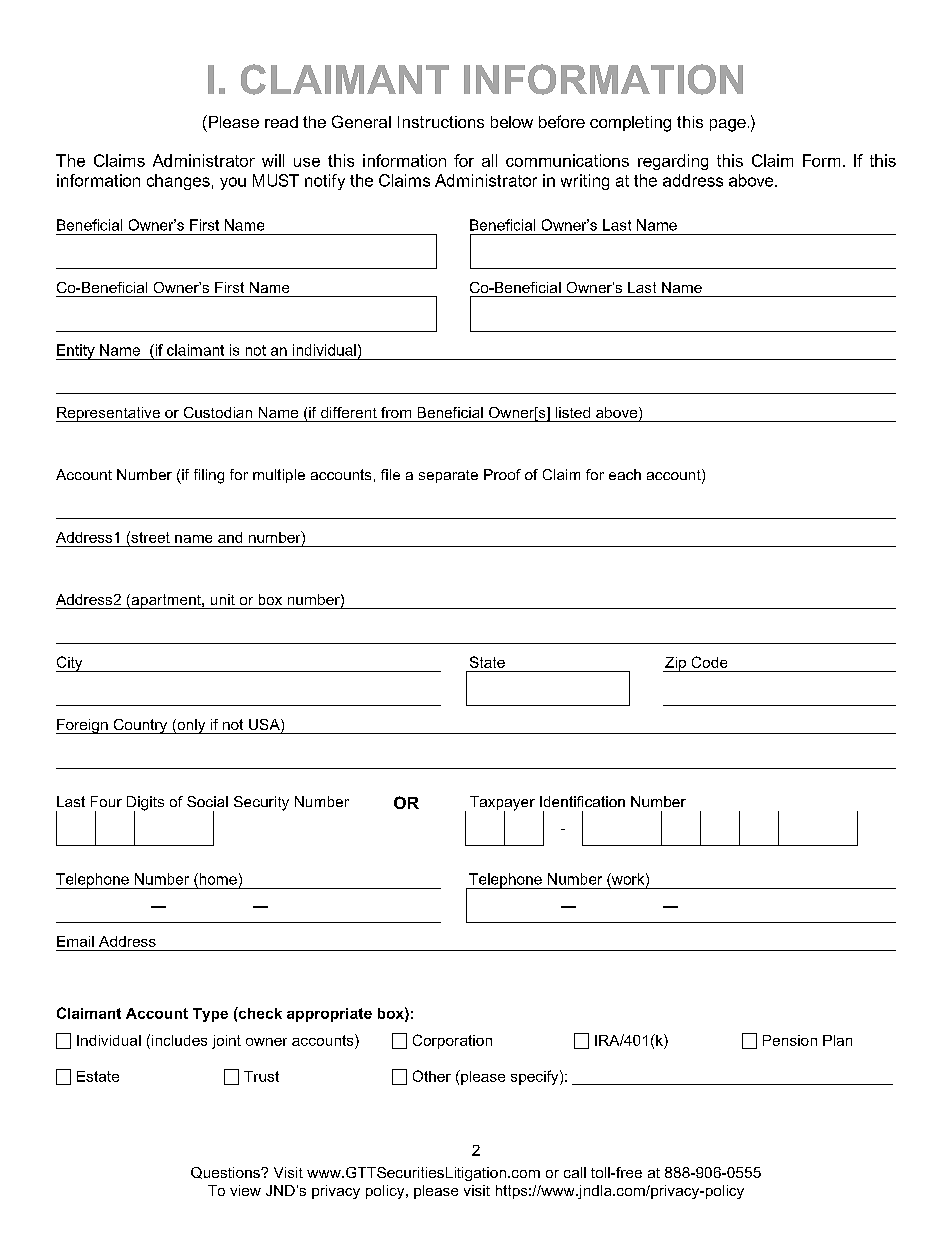 The height and width of the screenshot is (1233, 952). What do you see at coordinates (145, 804) in the screenshot?
I see `Digits` at bounding box center [145, 804].
